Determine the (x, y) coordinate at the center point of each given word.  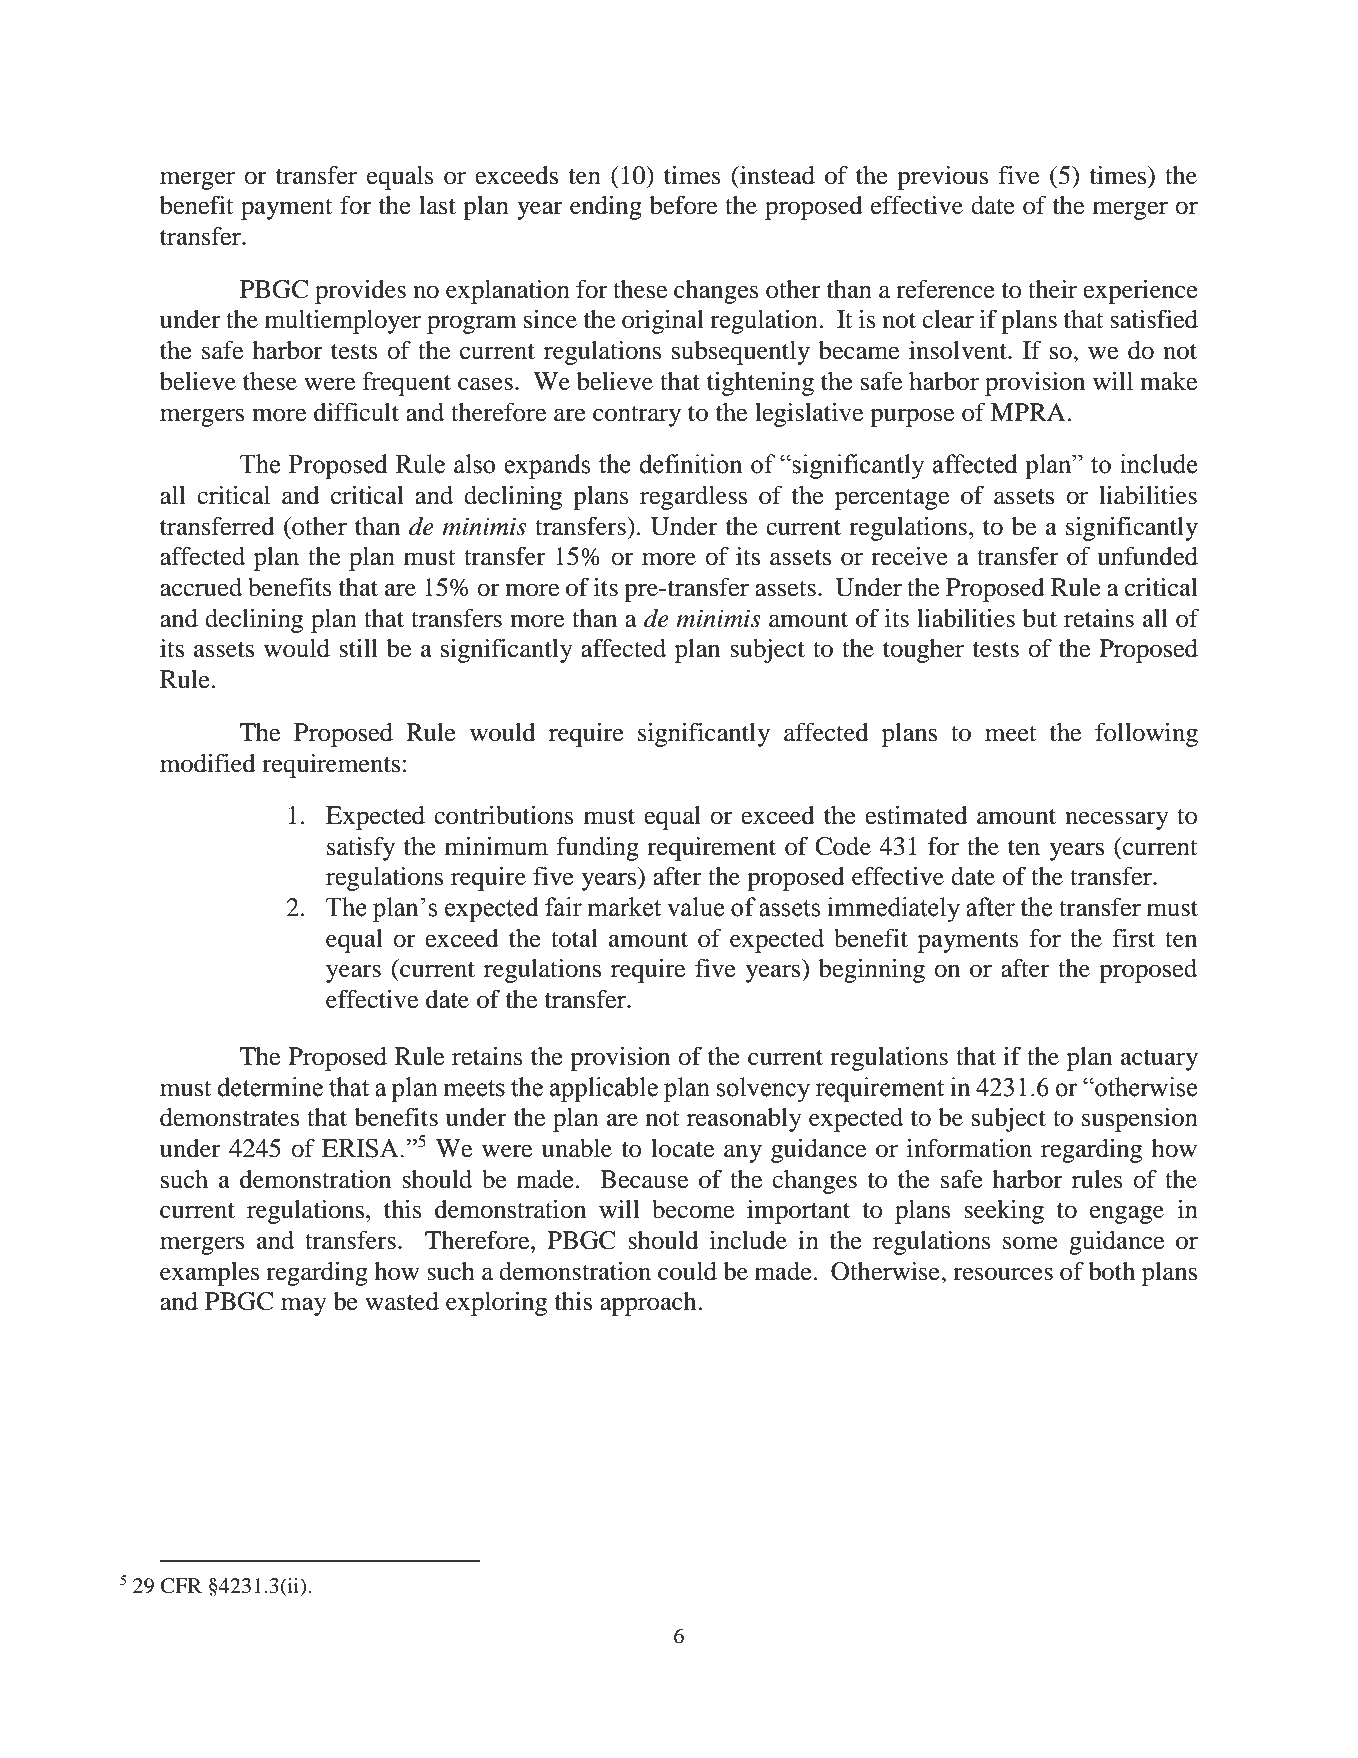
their (1052, 289)
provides (360, 292)
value (695, 907)
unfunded (1147, 556)
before (683, 205)
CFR (181, 1586)
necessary (1117, 820)
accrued (201, 587)
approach (648, 1304)
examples (210, 1274)
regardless (693, 498)
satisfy (361, 849)
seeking (1004, 1212)
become (693, 1209)
